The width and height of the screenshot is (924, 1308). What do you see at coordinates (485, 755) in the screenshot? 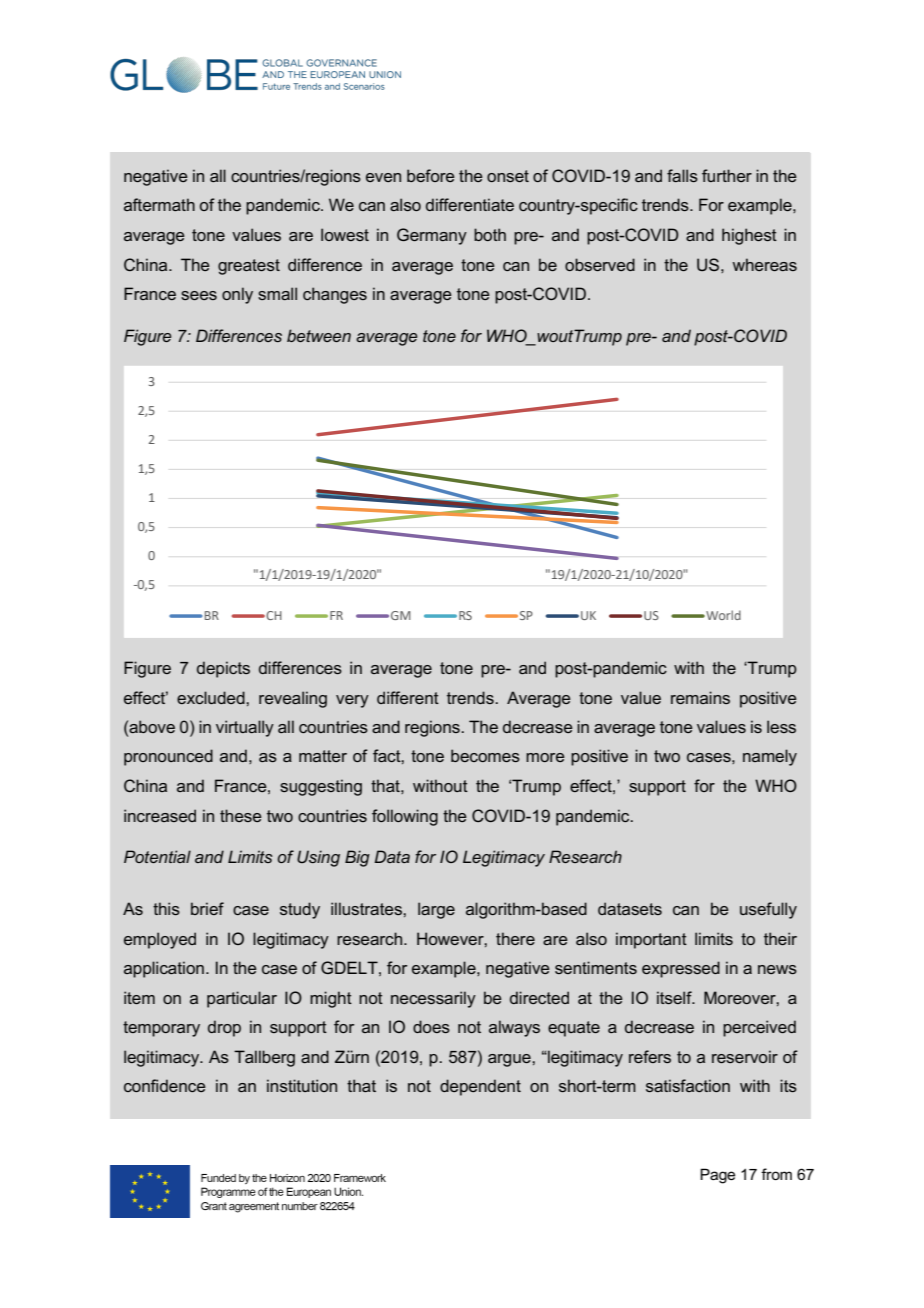
I see `becomes` at bounding box center [485, 755].
